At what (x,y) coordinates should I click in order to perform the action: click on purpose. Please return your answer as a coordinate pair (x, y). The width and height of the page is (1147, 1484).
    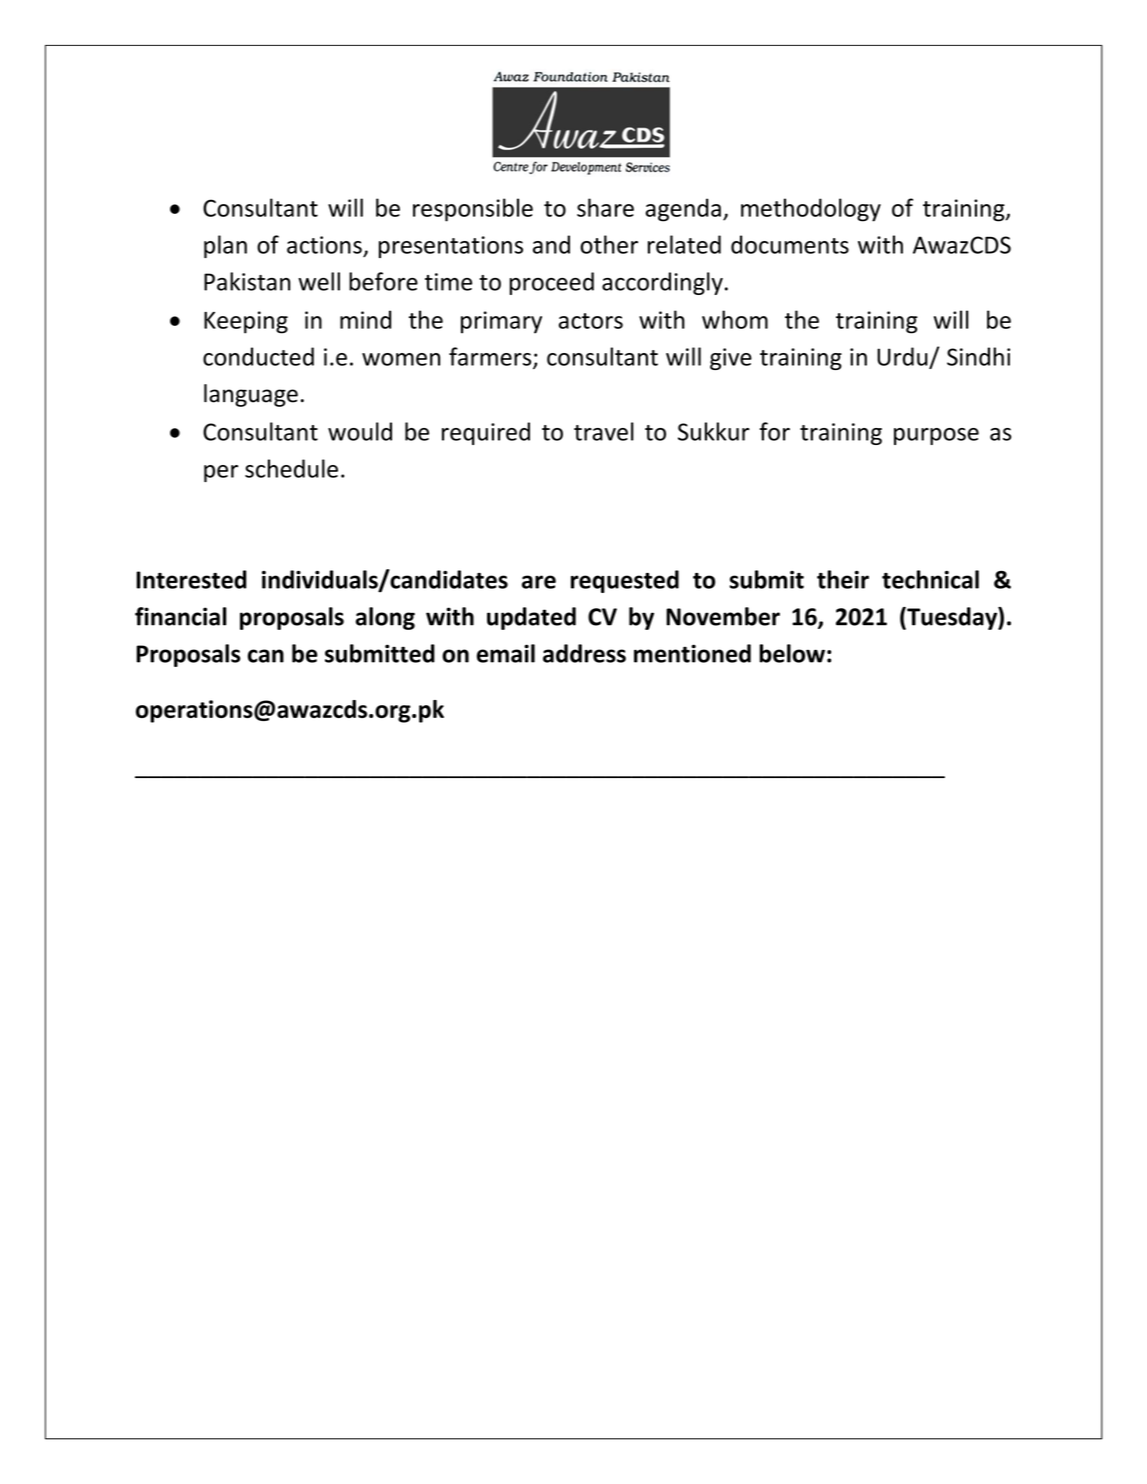
    Looking at the image, I should click on (936, 436).
